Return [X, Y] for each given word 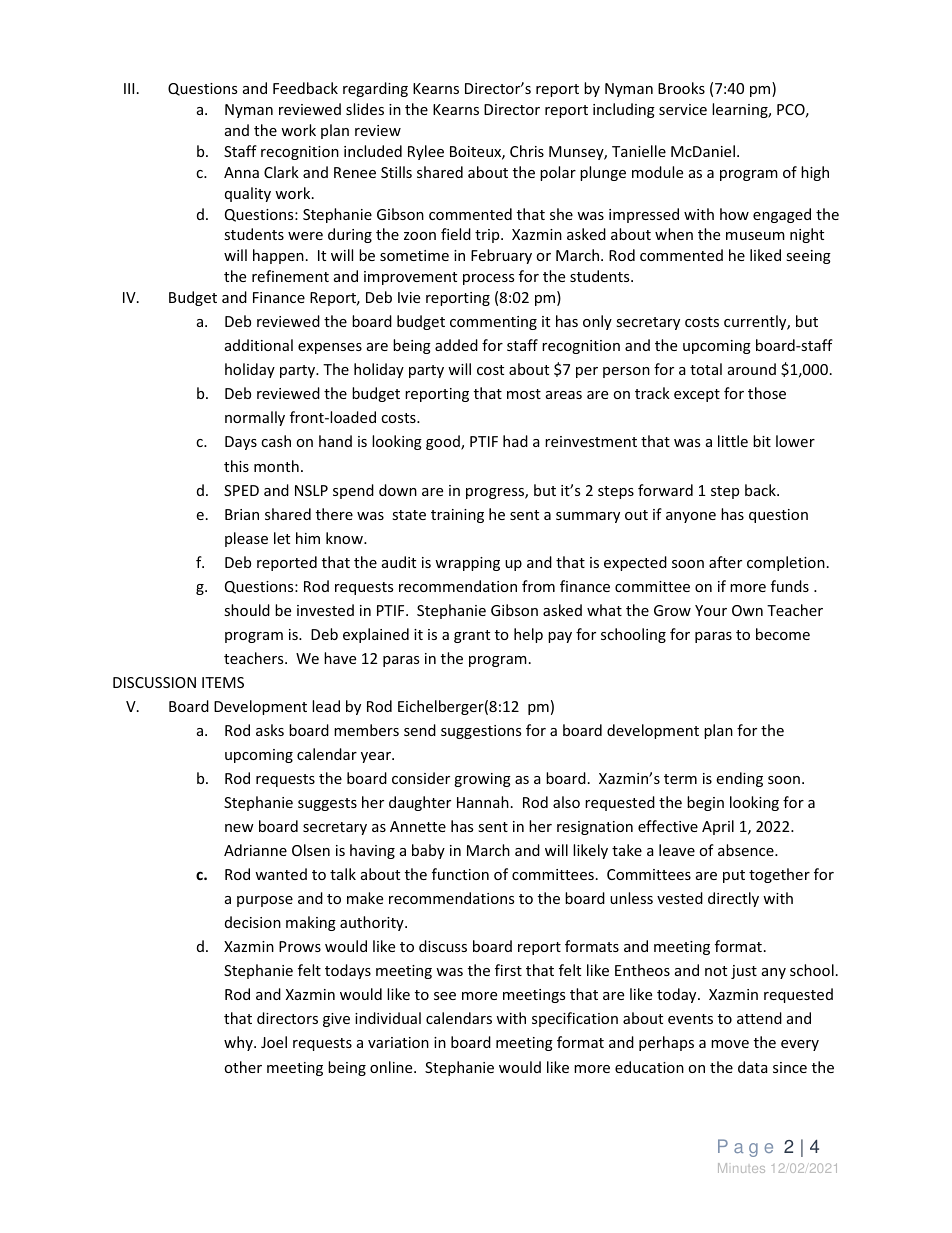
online [392, 1067]
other [243, 1067]
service [683, 109]
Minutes [741, 1168]
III [129, 88]
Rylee [426, 152]
